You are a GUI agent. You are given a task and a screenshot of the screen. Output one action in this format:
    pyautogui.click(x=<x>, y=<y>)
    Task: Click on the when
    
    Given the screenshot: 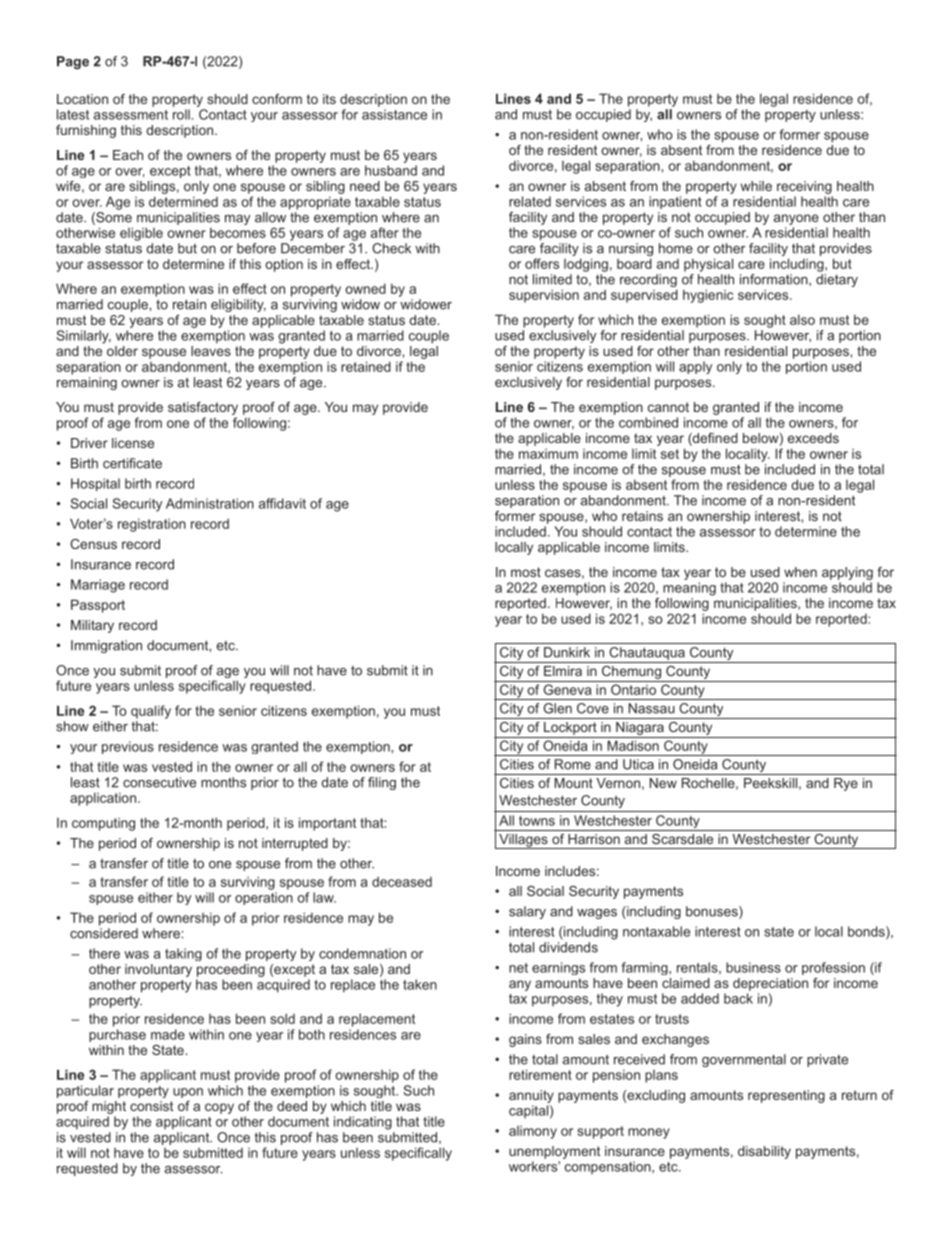 What is the action you would take?
    pyautogui.click(x=800, y=572)
